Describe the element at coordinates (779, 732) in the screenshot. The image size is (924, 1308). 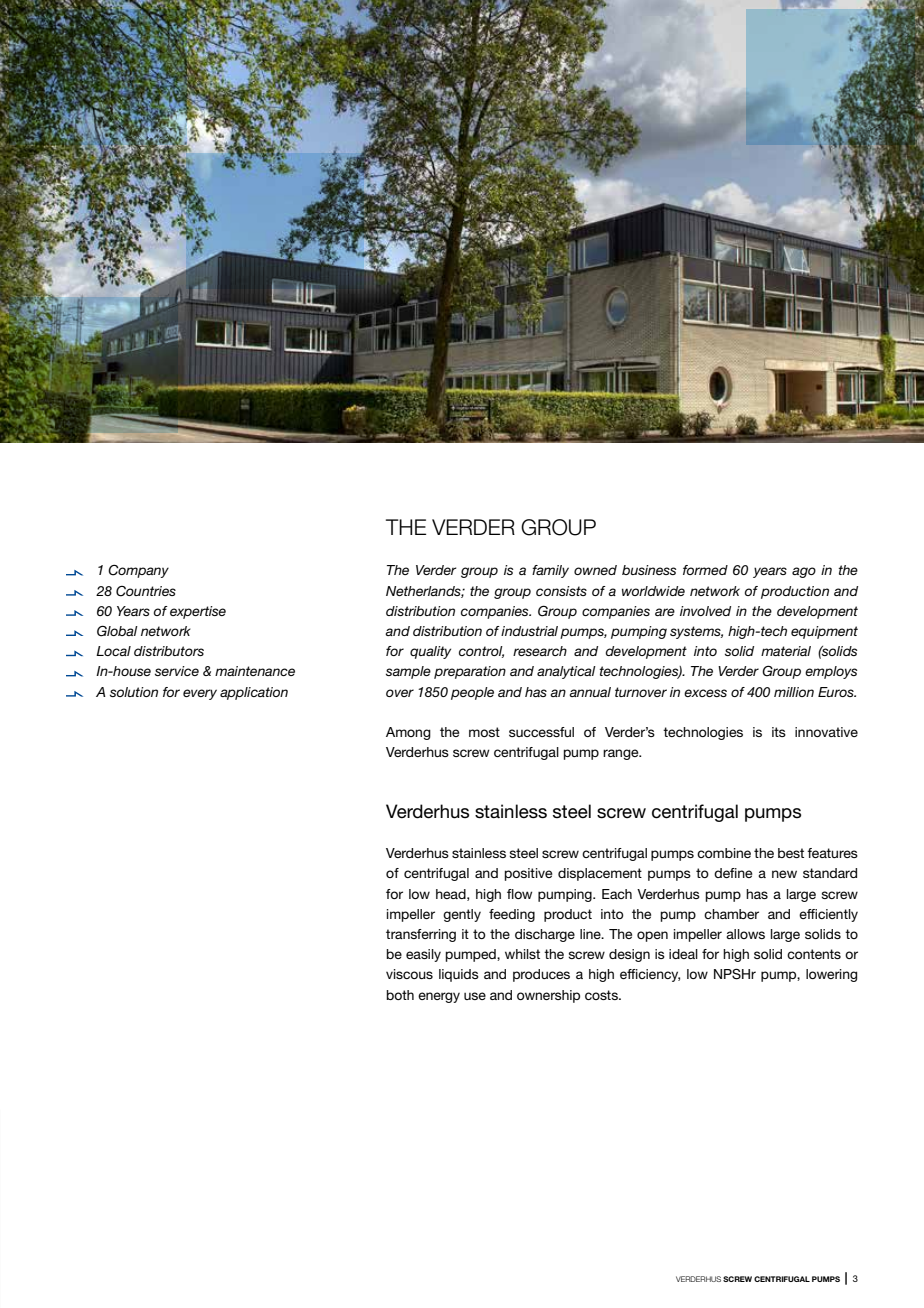
I see `its` at that location.
